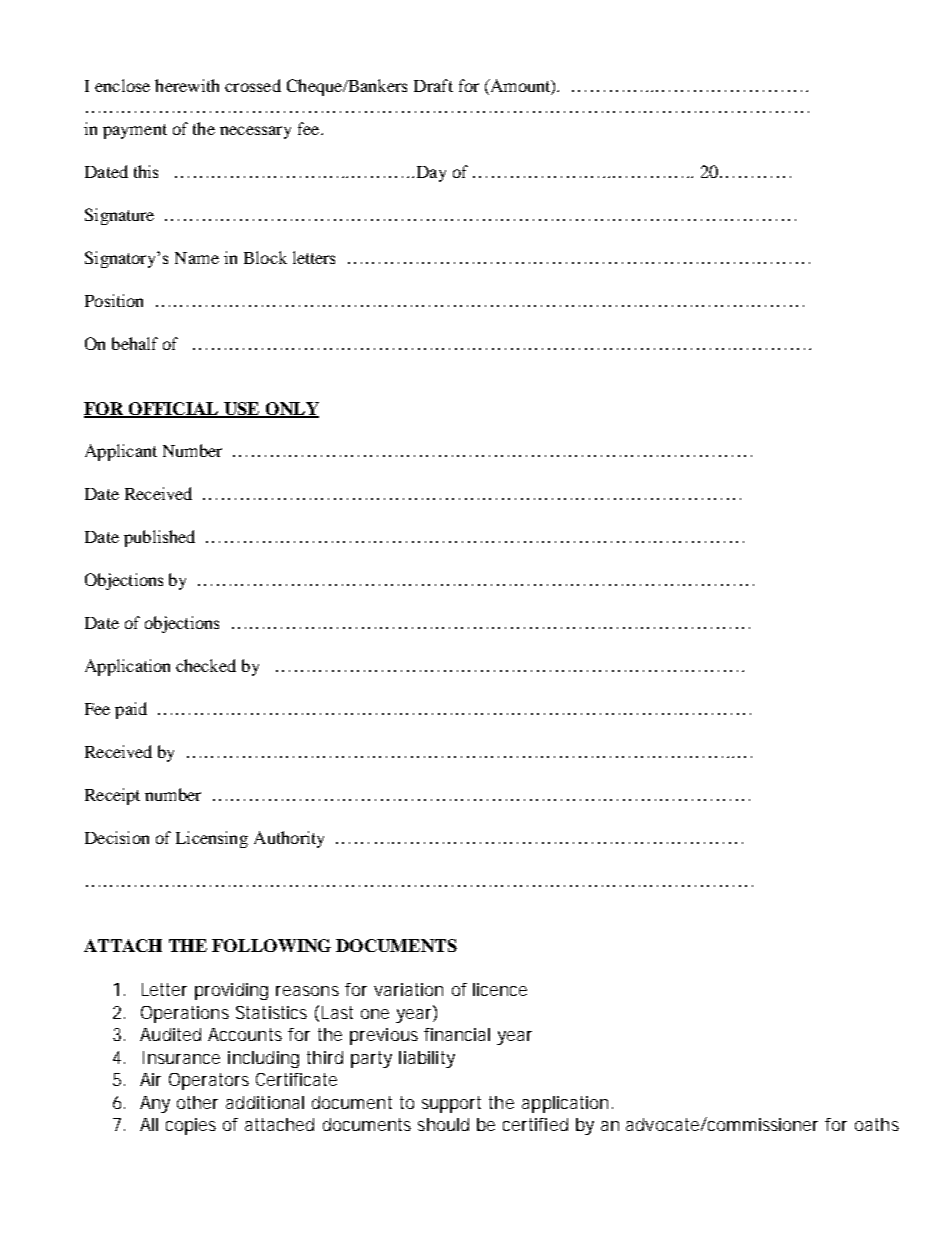 The image size is (952, 1233). Describe the element at coordinates (187, 85) in the image. I see `herewith` at that location.
